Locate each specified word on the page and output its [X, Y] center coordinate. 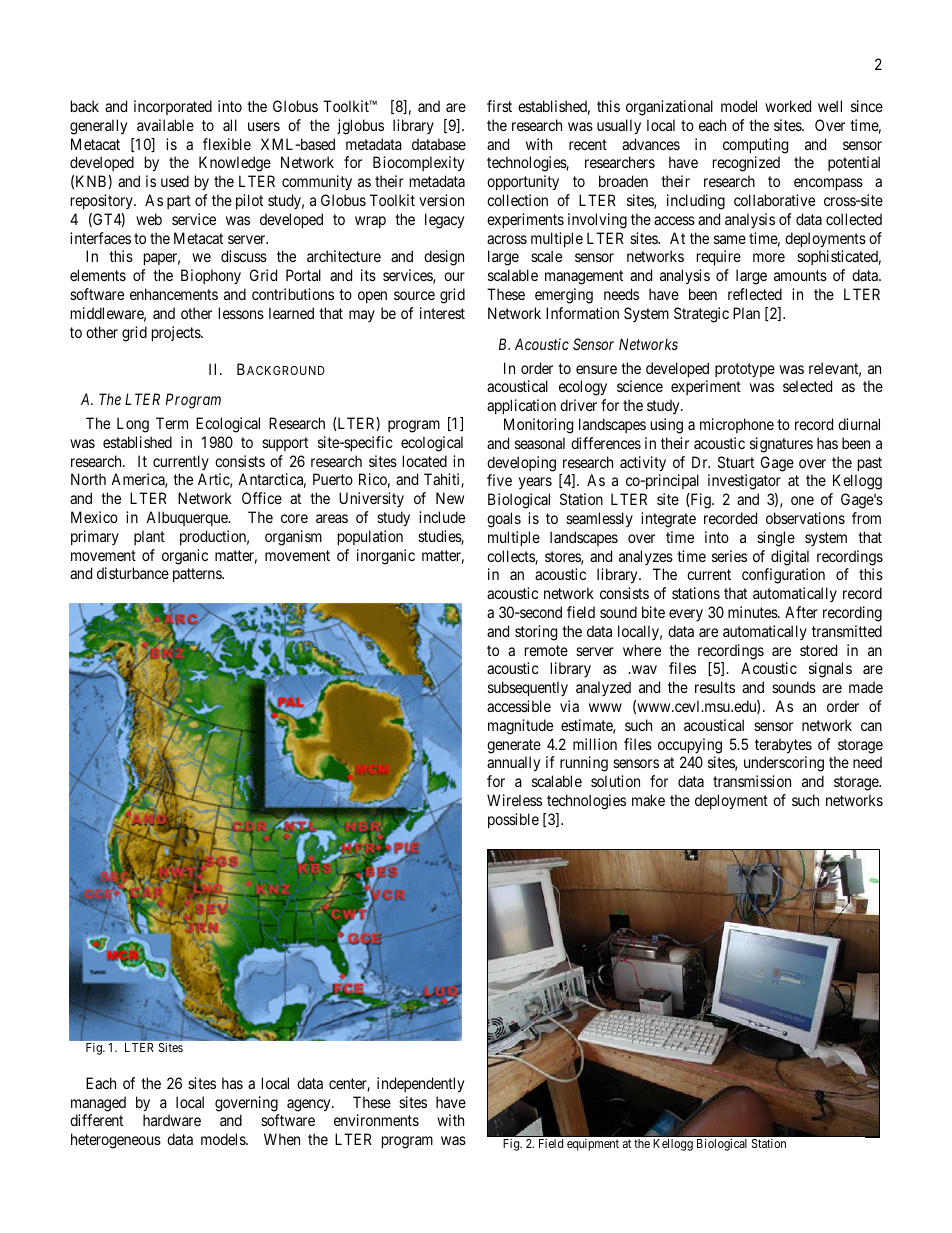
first [499, 106]
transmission [752, 781]
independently [420, 1085]
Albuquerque [188, 518]
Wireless [514, 800]
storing [536, 633]
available [165, 125]
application [521, 406]
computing [755, 146]
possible [513, 820]
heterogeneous [116, 1141]
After [801, 612]
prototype [745, 370]
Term [172, 423]
